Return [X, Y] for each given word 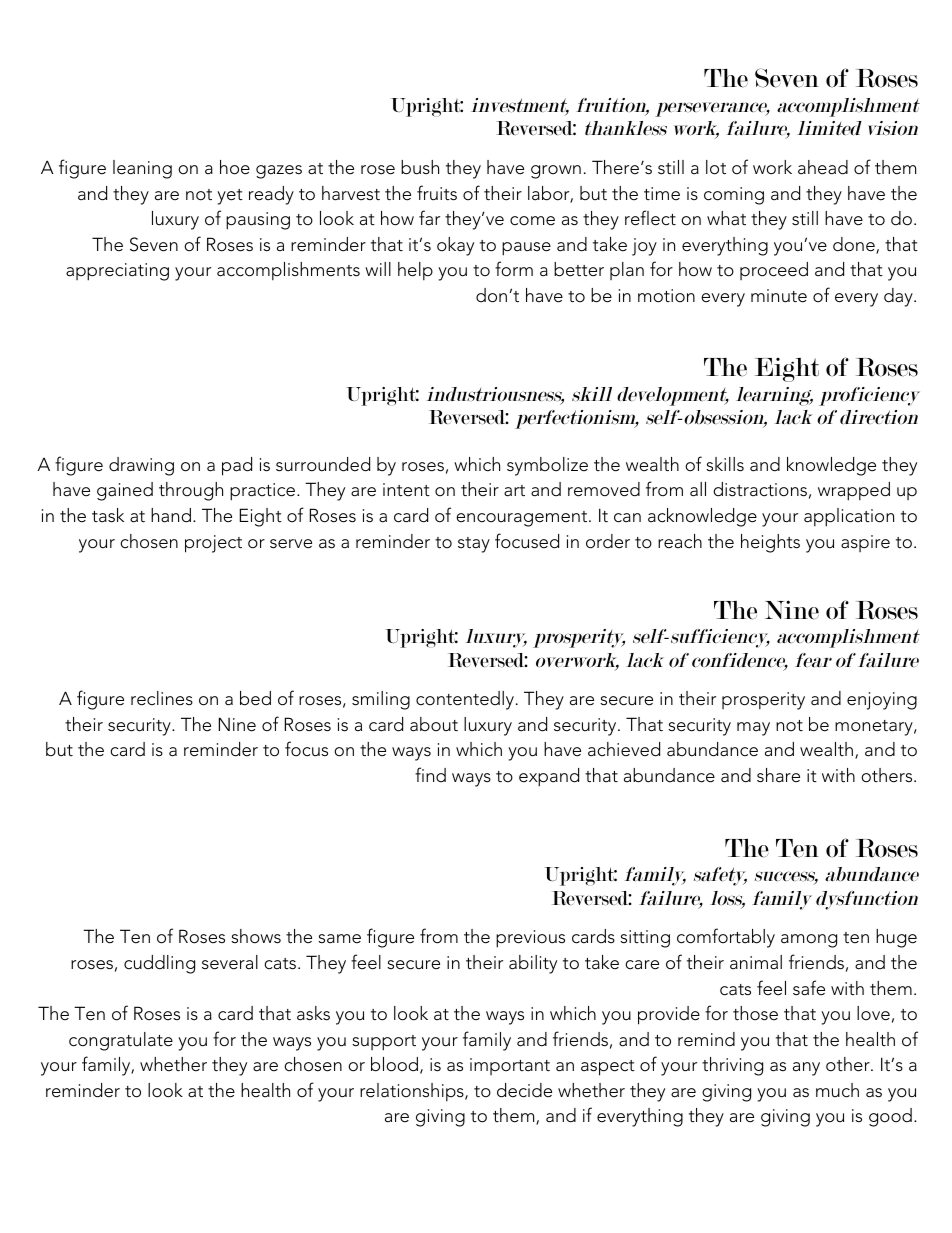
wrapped [854, 491]
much [837, 1090]
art [514, 491]
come [532, 221]
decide [524, 1090]
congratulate [121, 1041]
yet [230, 197]
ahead [823, 167]
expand [549, 777]
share [778, 775]
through [191, 491]
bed [255, 698]
